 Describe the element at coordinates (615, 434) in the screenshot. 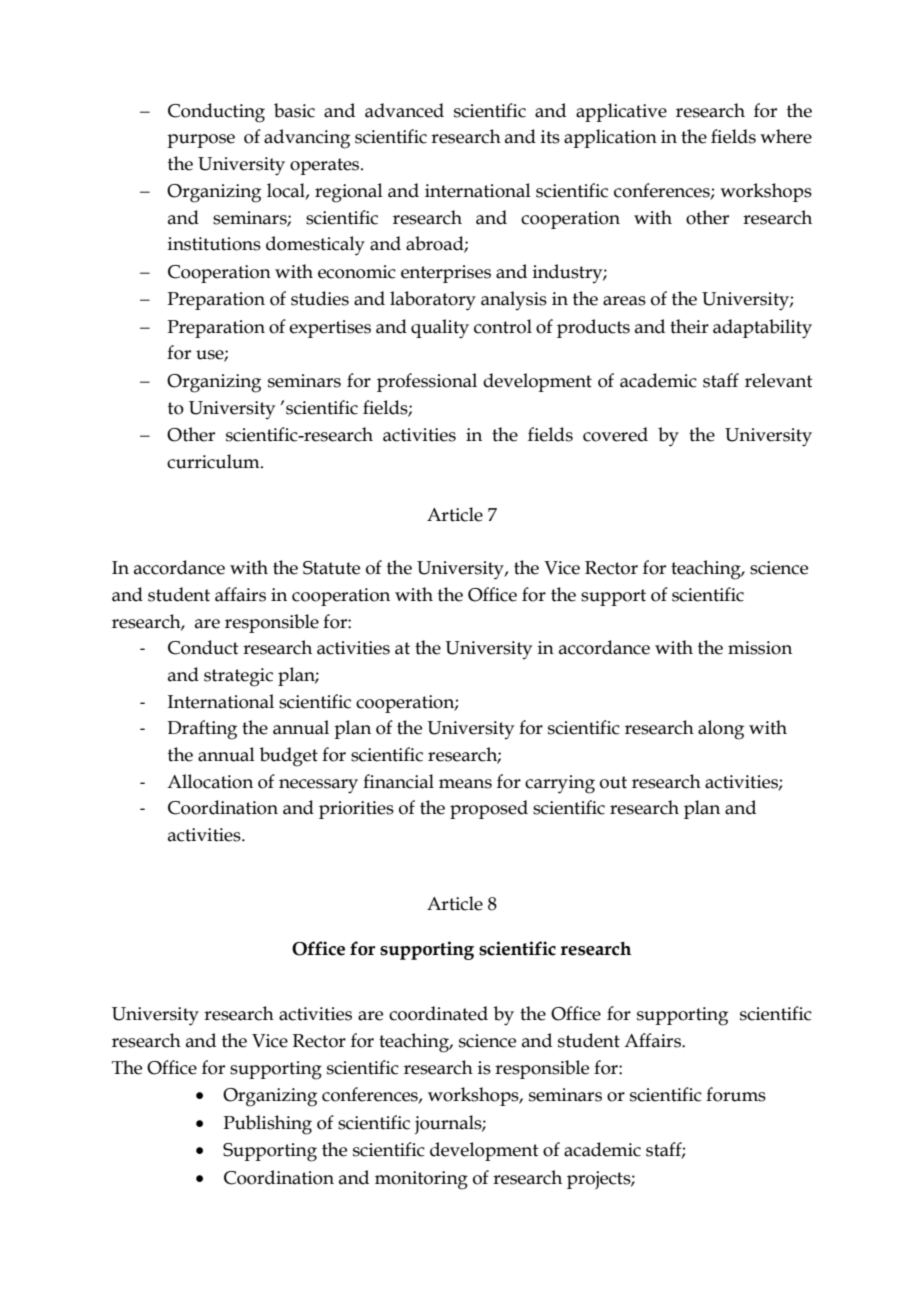

I see `covered` at that location.
